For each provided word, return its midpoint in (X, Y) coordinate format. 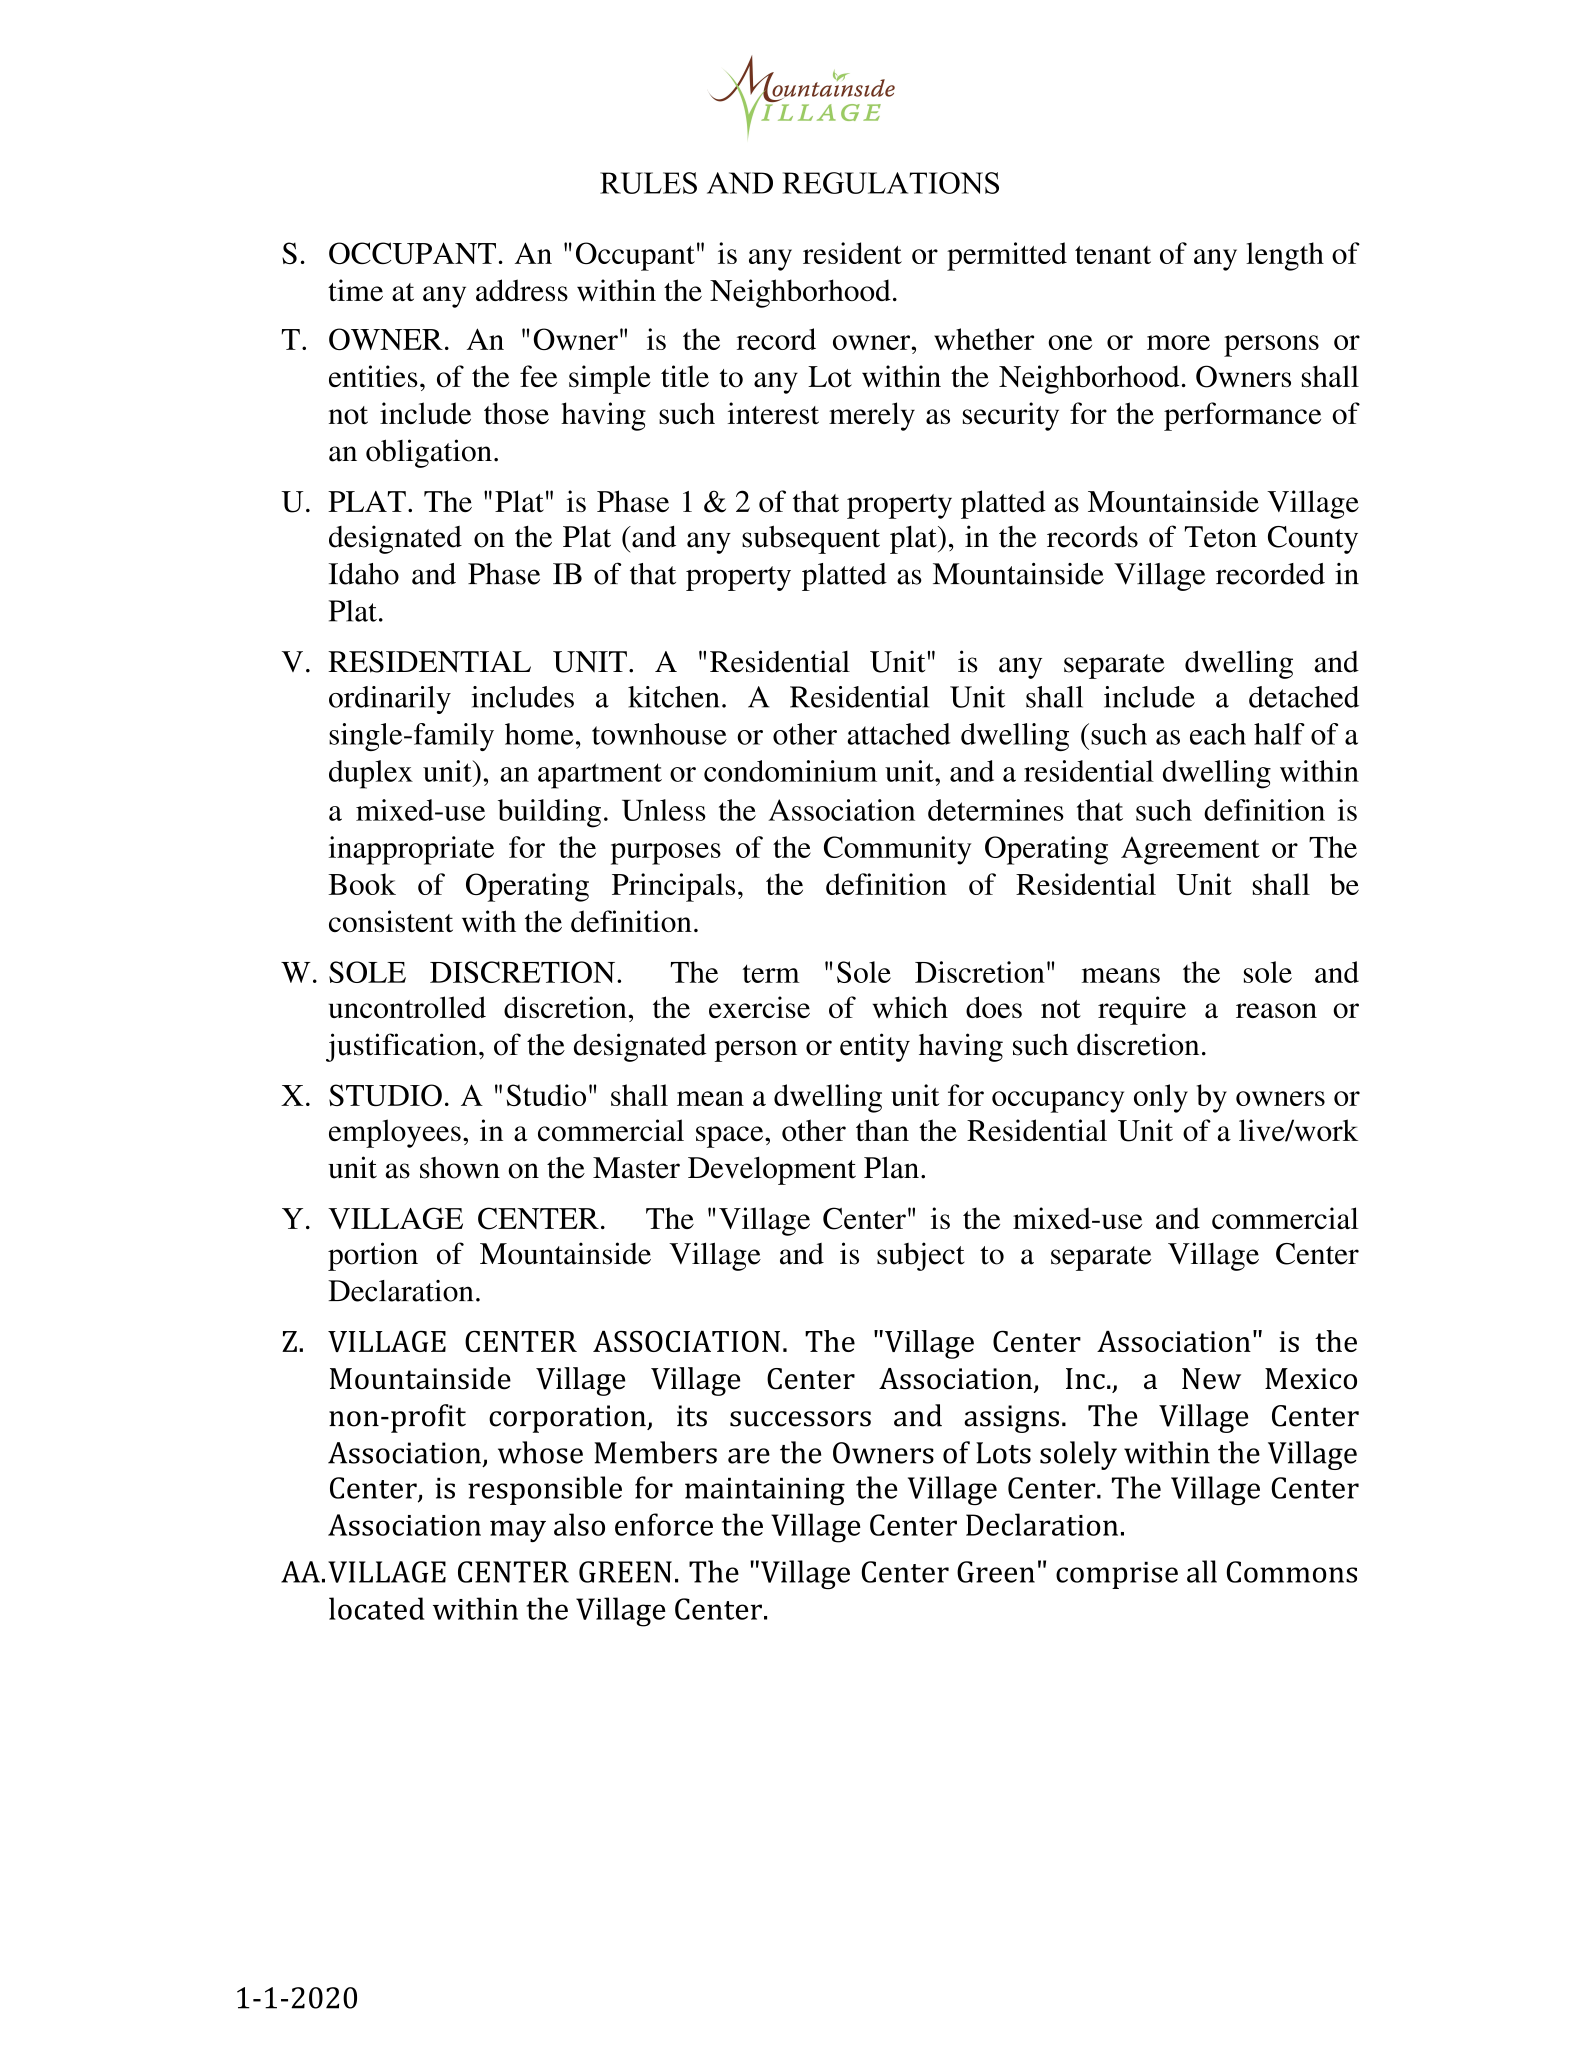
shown (460, 1168)
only (1161, 1098)
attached (899, 734)
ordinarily (390, 700)
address (522, 290)
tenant (1113, 255)
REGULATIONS (891, 183)
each (1218, 734)
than (882, 1130)
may (518, 1531)
